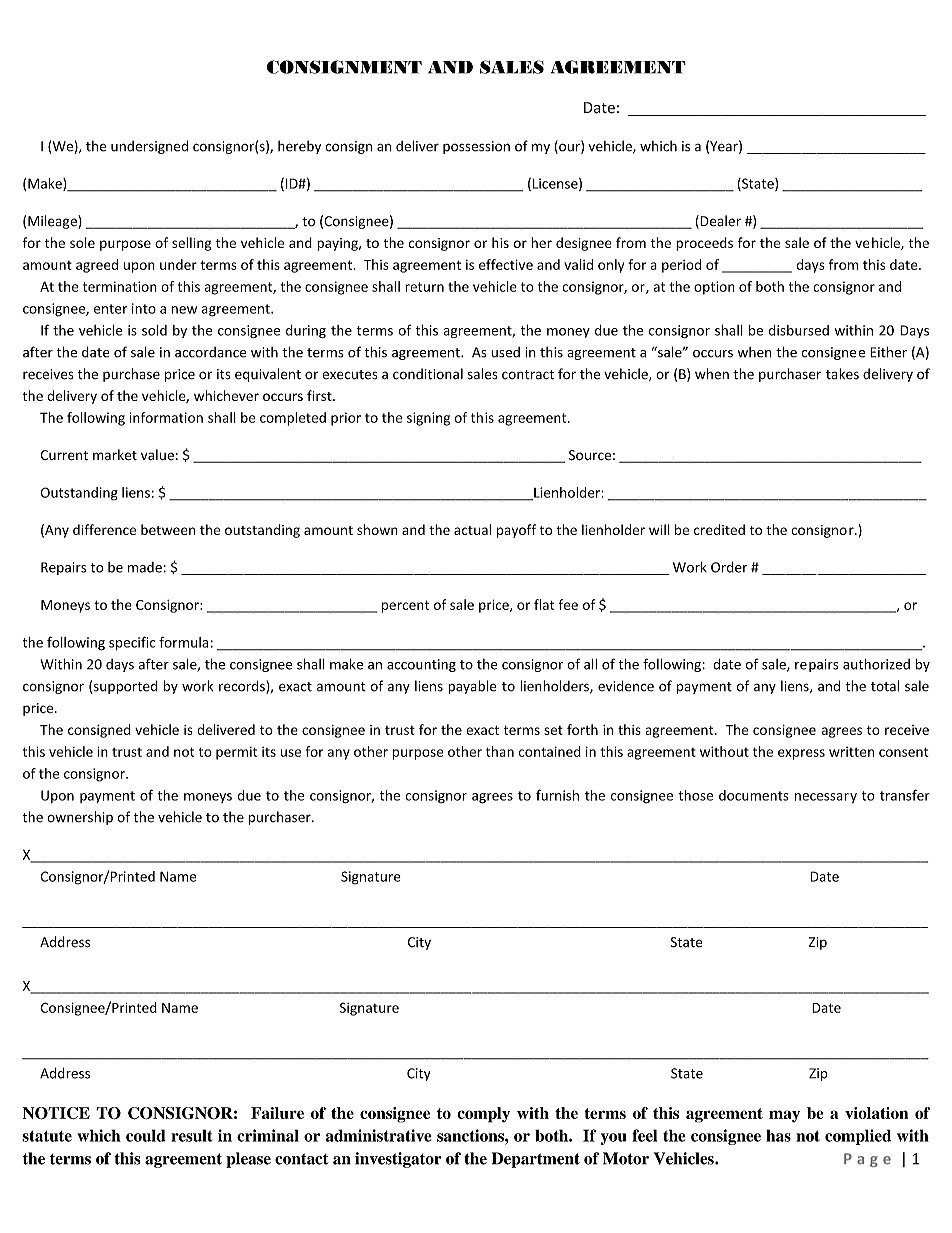 The height and width of the image is (1233, 952). I want to click on credited, so click(719, 529).
